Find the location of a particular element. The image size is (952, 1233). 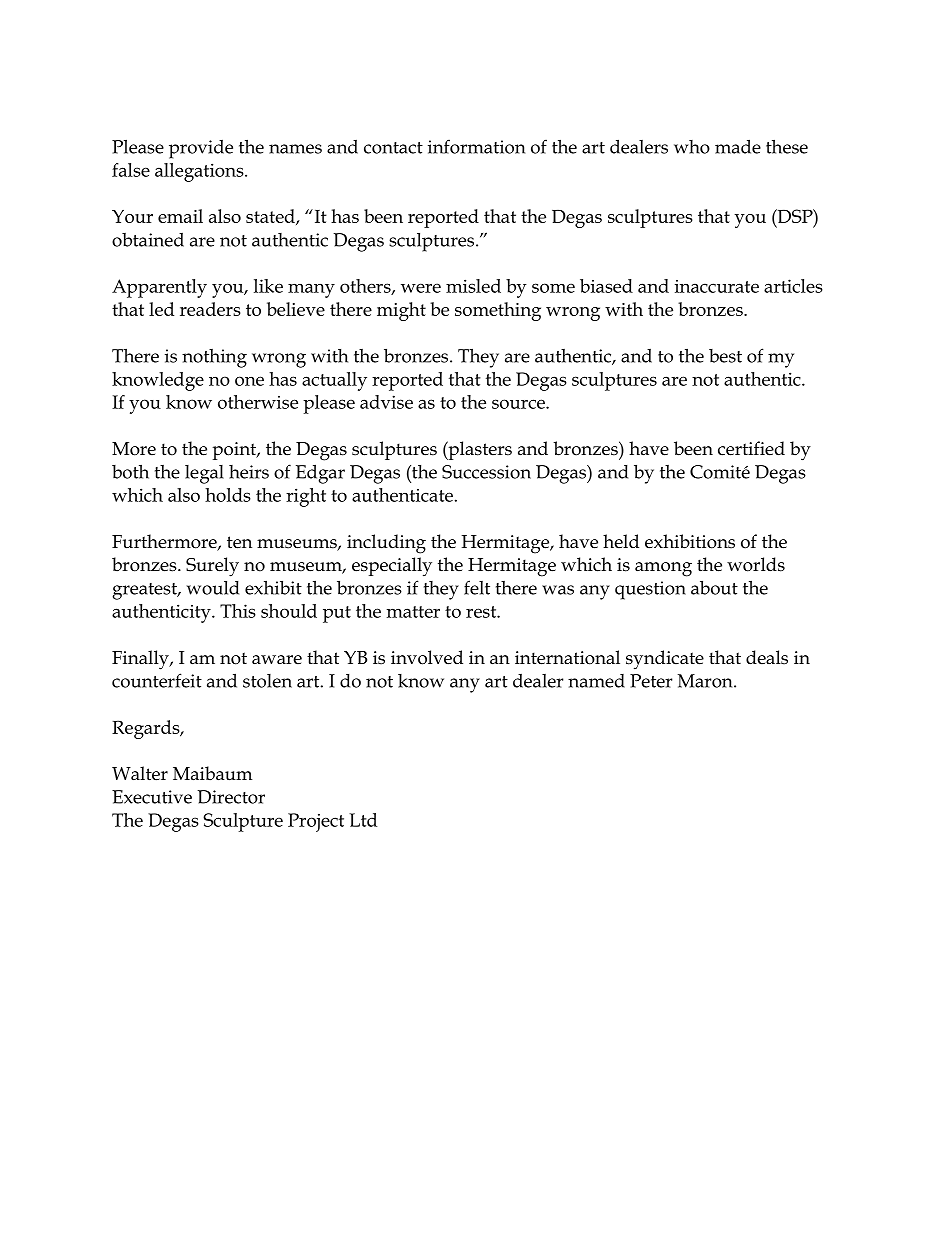

allegations is located at coordinates (200, 172).
